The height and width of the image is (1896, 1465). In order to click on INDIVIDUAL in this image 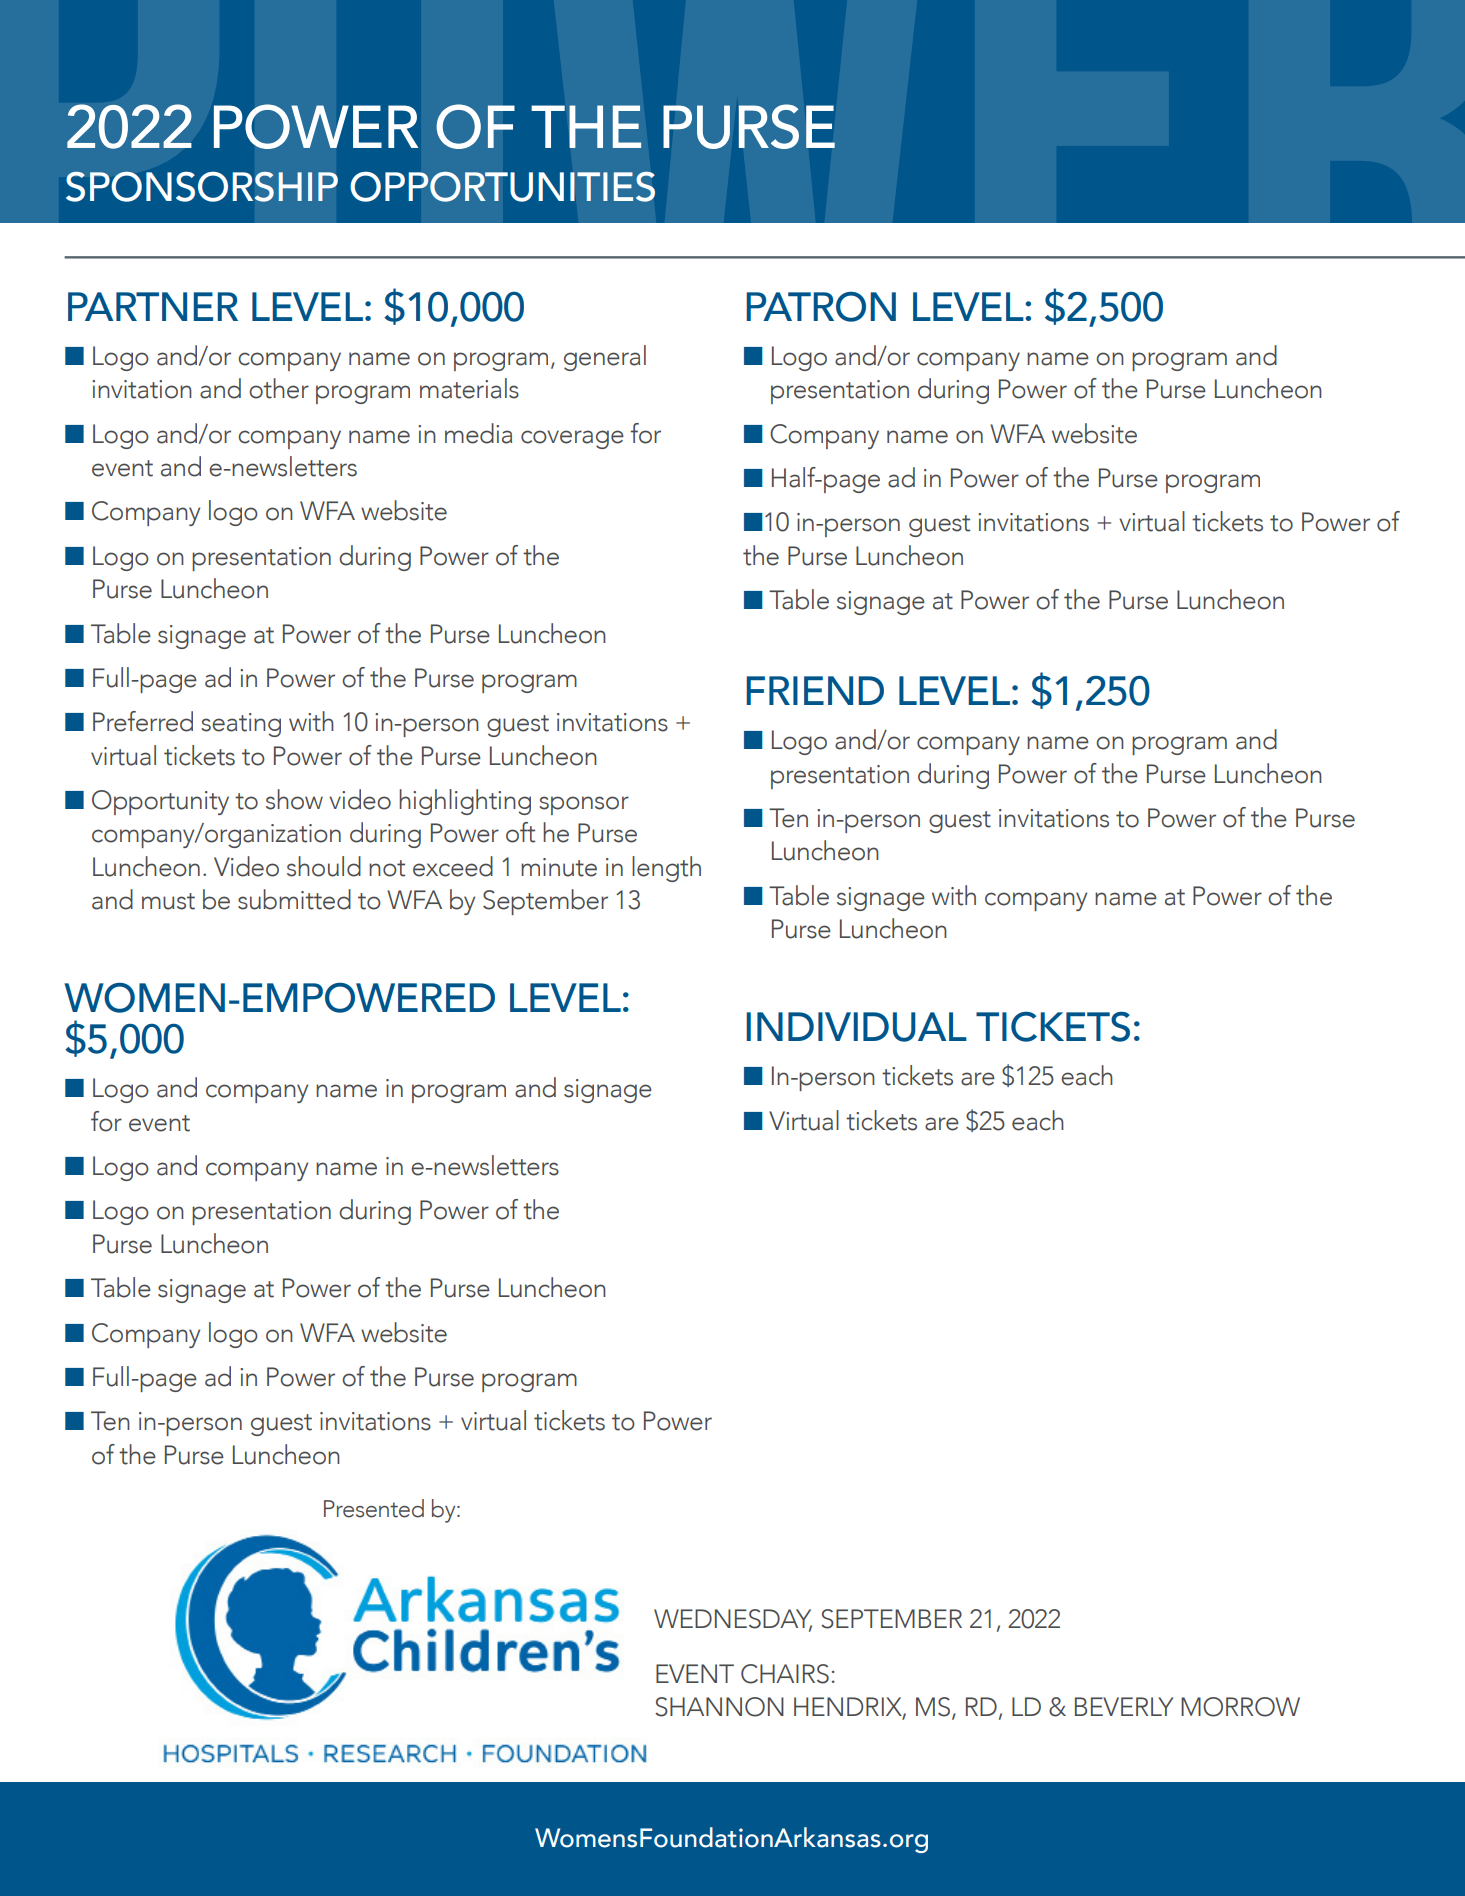, I will do `click(857, 1027)`.
